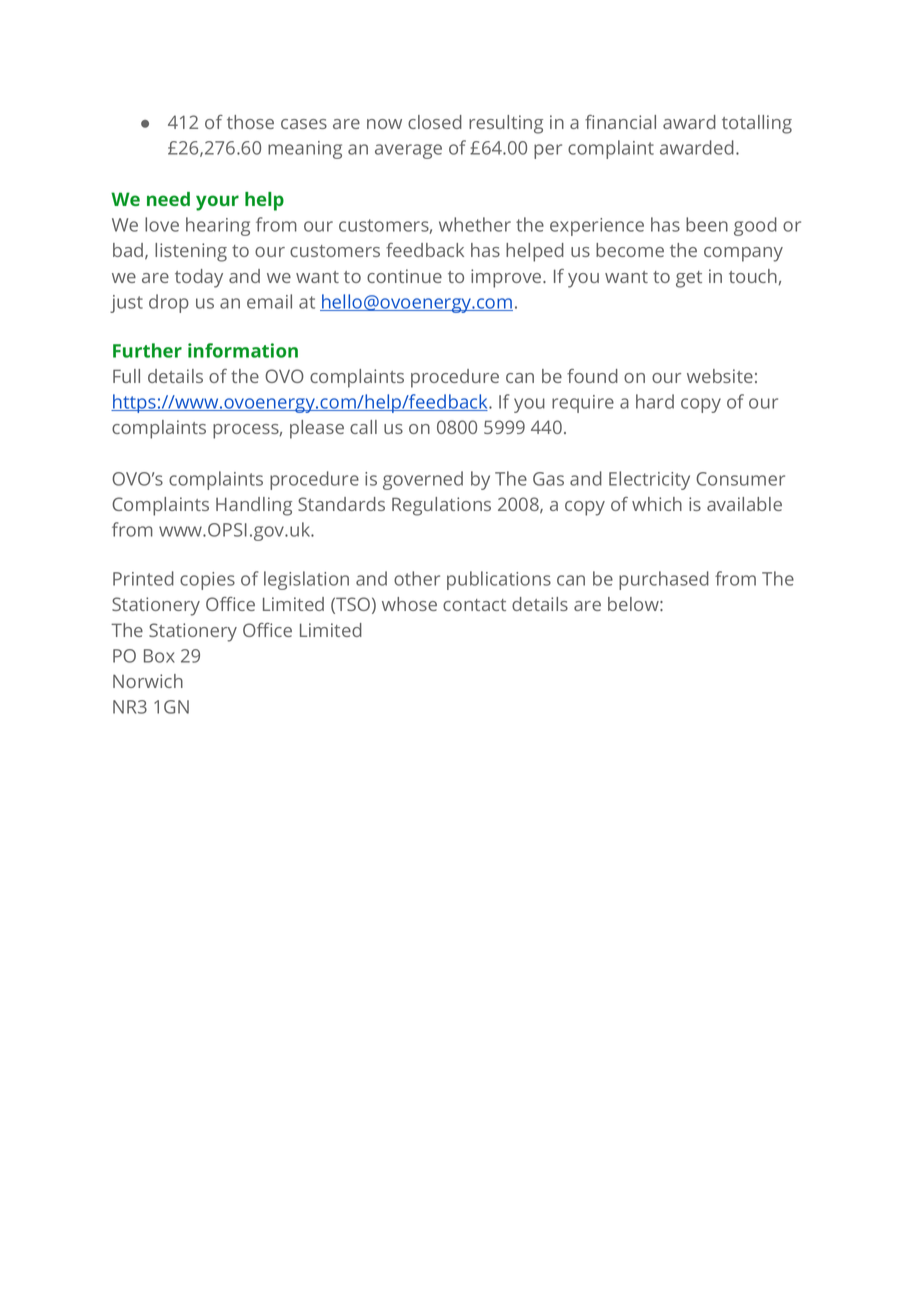 This image has height=1308, width=924. Describe the element at coordinates (404, 276) in the image. I see `continue` at that location.
